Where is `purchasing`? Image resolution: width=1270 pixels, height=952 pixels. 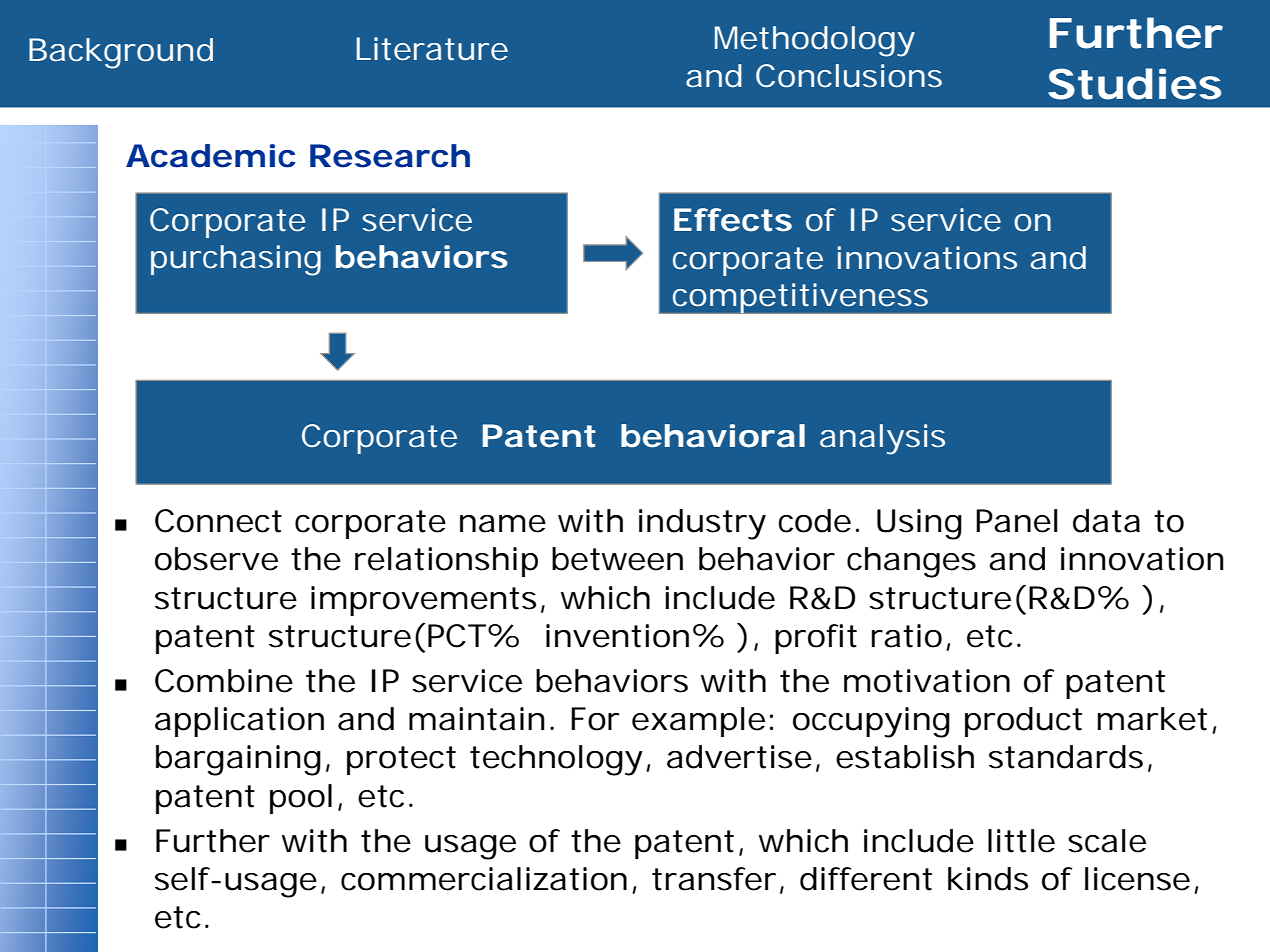 purchasing is located at coordinates (236, 260).
